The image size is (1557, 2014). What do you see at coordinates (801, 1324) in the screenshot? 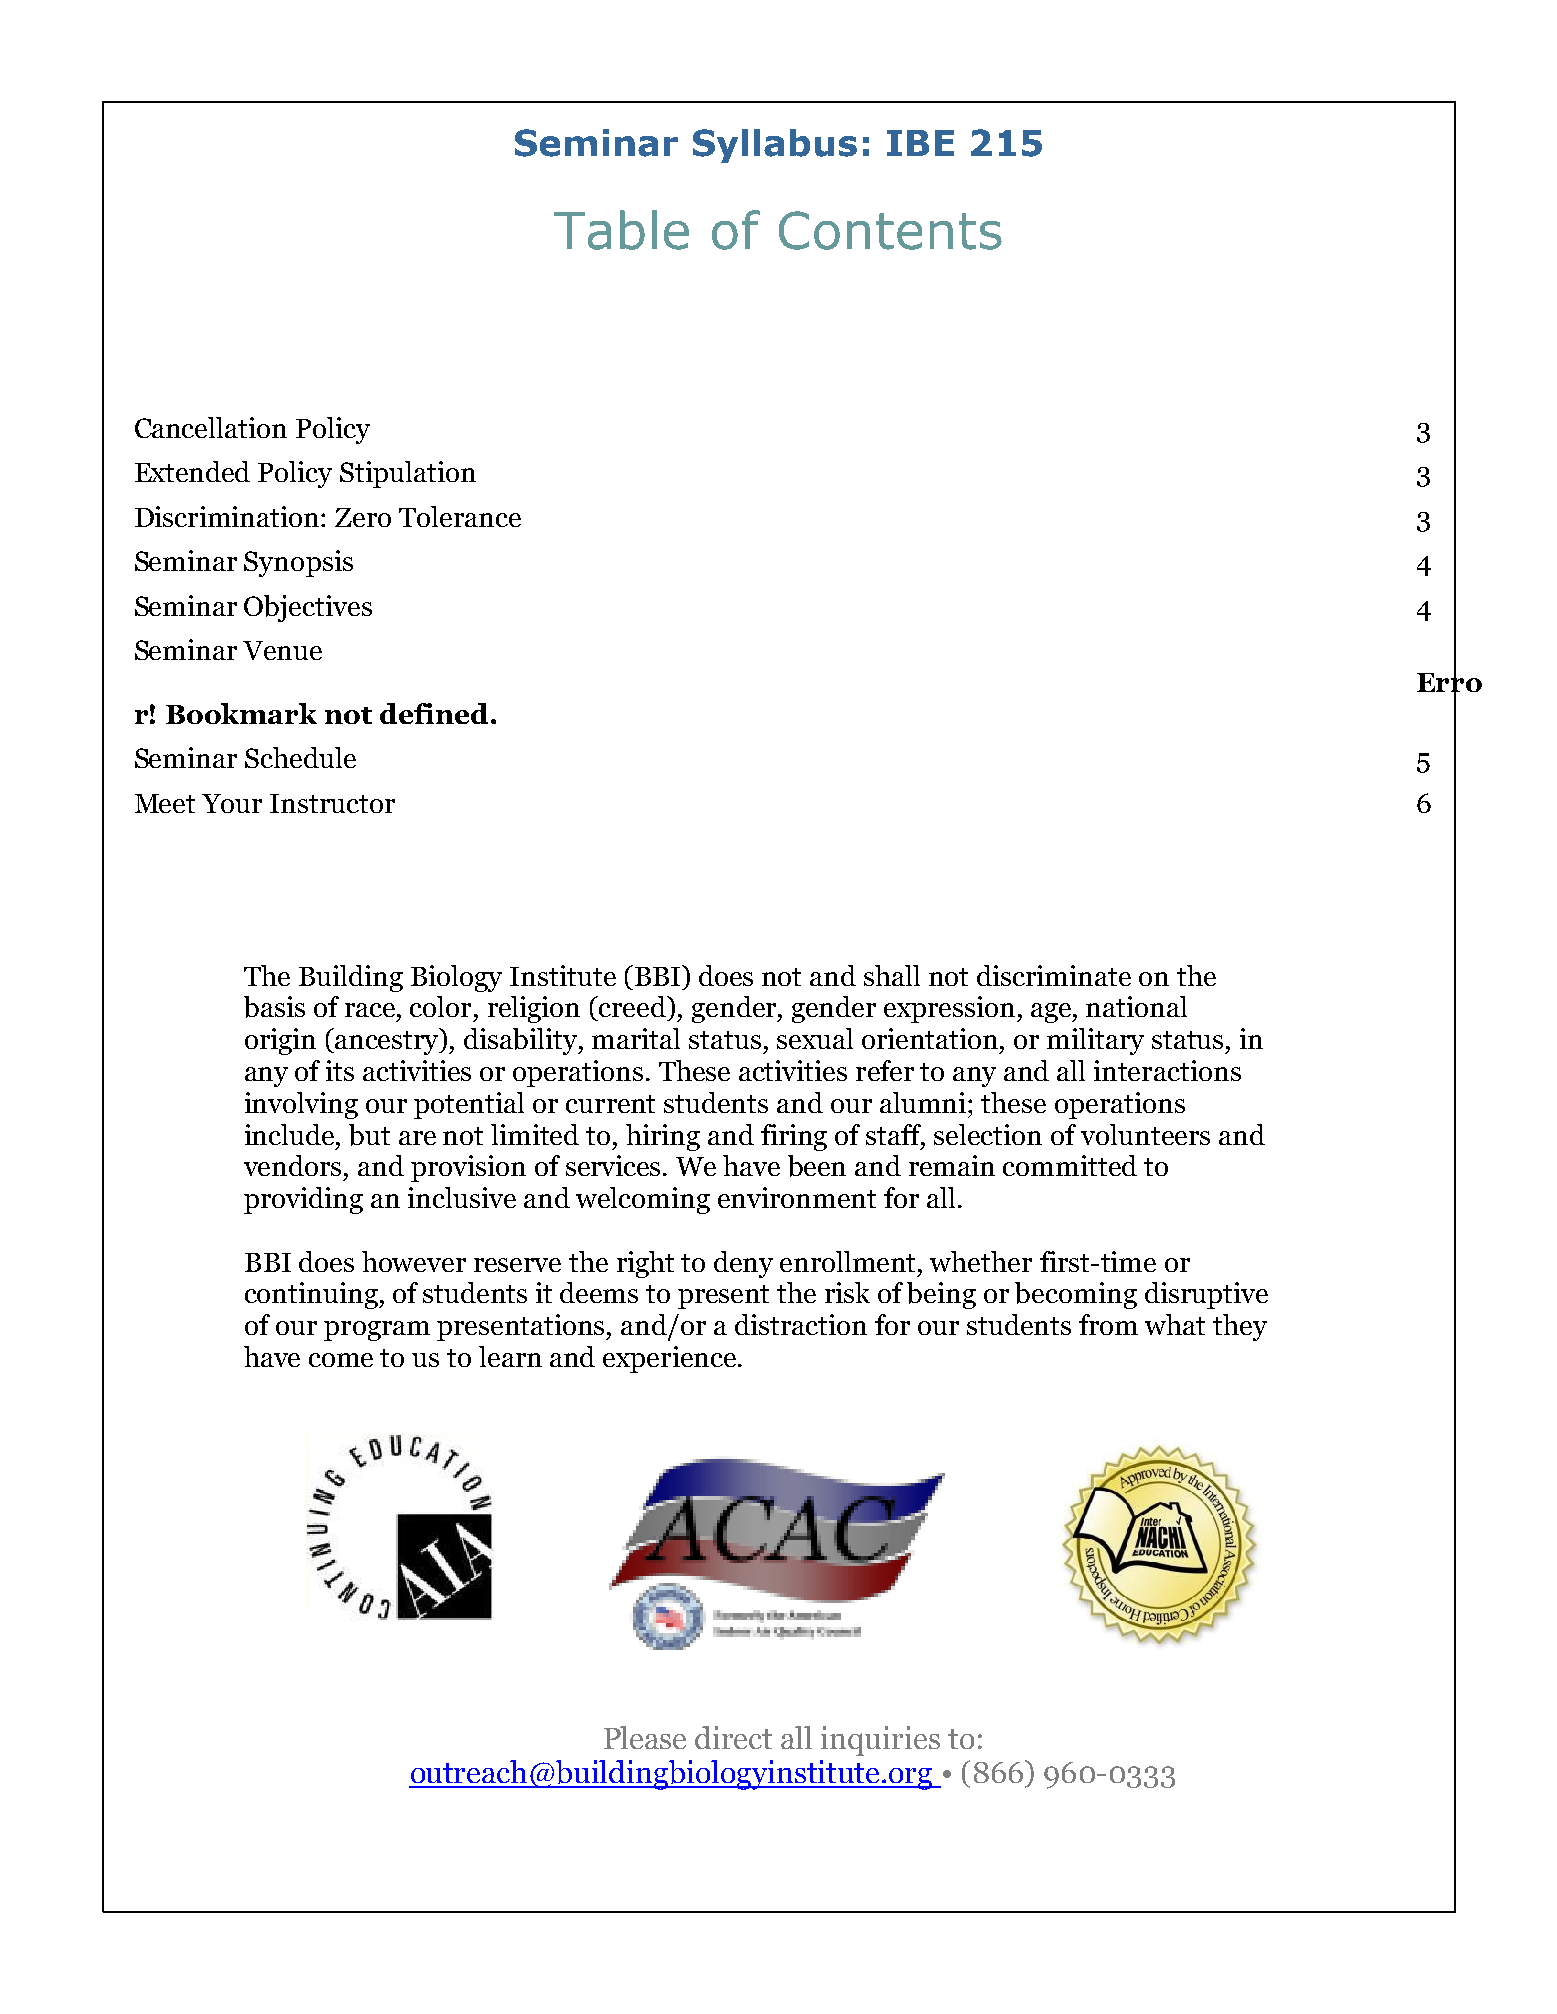
I see `distraction` at bounding box center [801, 1324].
